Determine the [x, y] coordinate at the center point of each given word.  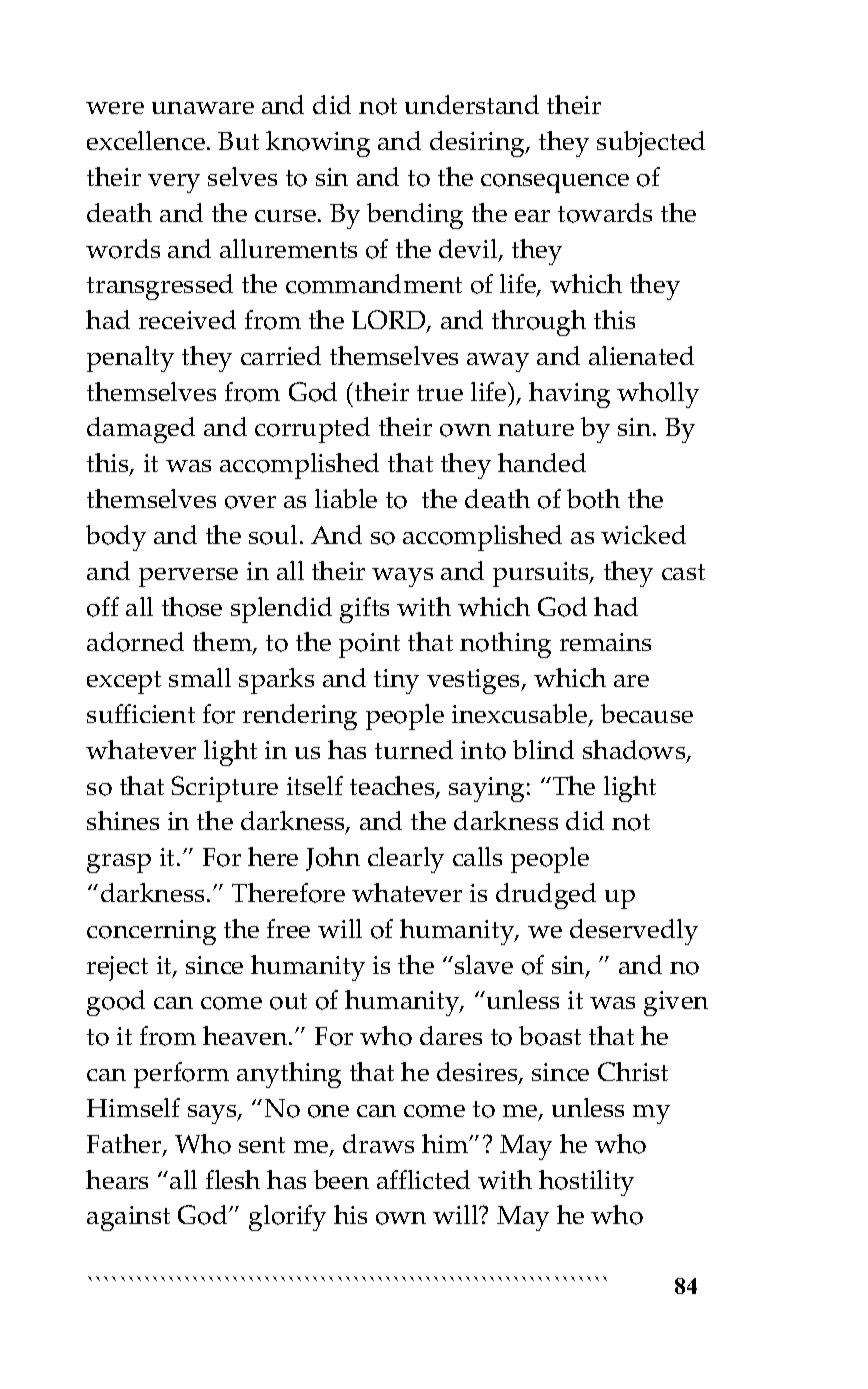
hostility [586, 1183]
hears [117, 1179]
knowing [318, 144]
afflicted [423, 1179]
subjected [651, 144]
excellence [146, 140]
